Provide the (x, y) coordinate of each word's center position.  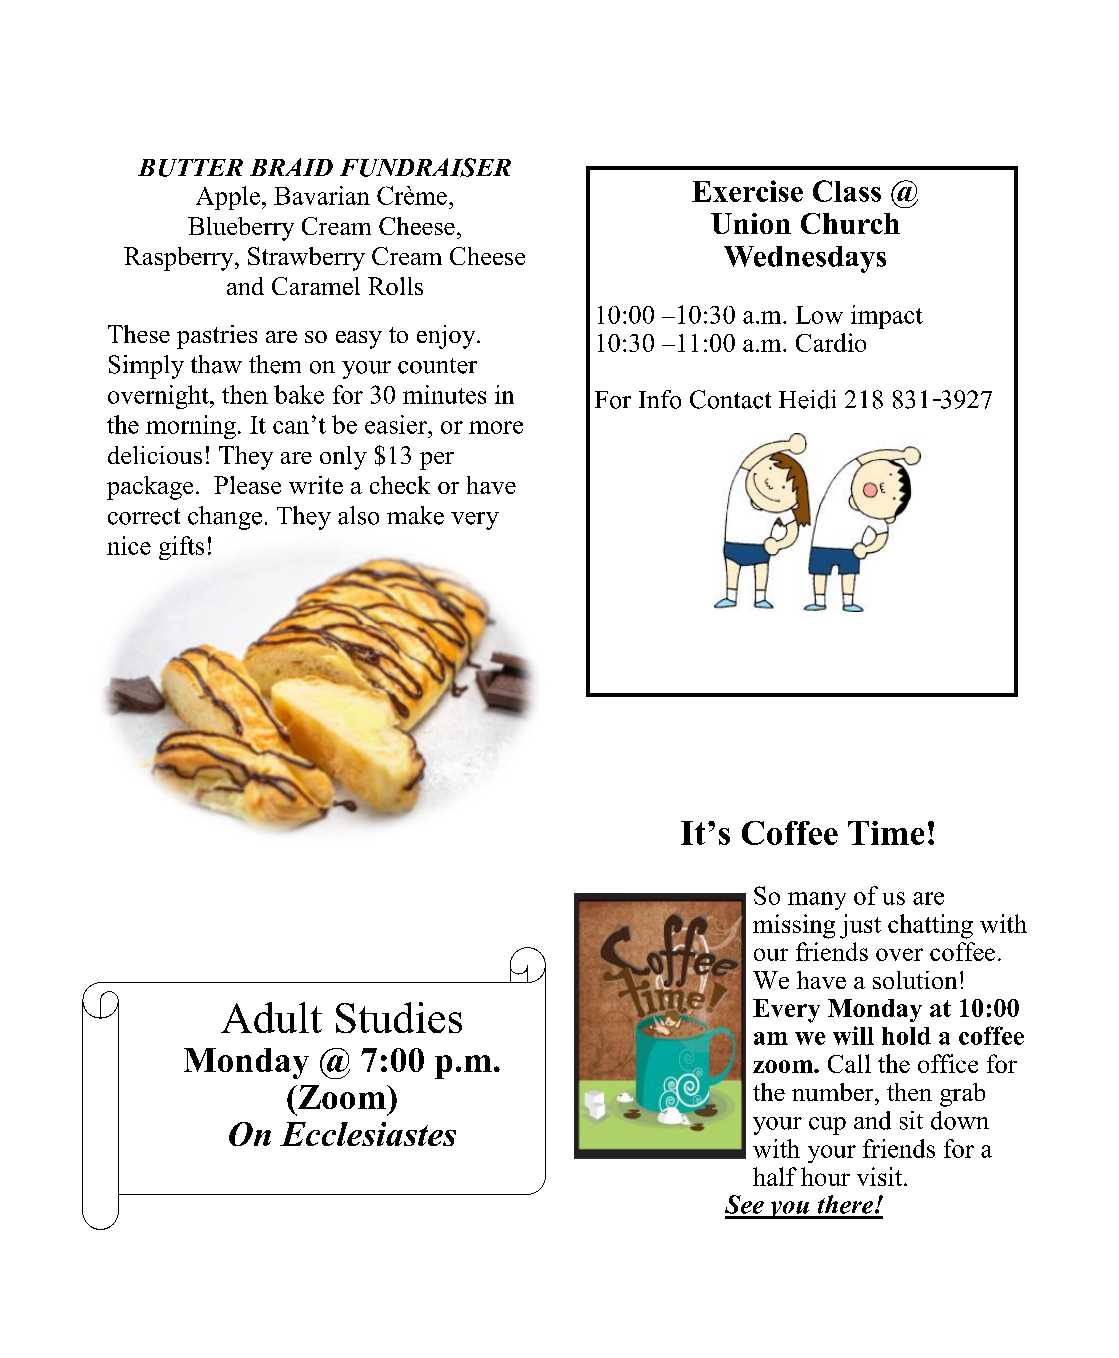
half (775, 1176)
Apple (228, 198)
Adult (271, 1017)
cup (827, 1126)
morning (191, 427)
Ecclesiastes (368, 1134)
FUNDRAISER (425, 167)
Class (847, 191)
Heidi (807, 399)
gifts (181, 548)
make (415, 515)
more (496, 427)
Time (886, 833)
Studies (399, 1017)
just (860, 926)
